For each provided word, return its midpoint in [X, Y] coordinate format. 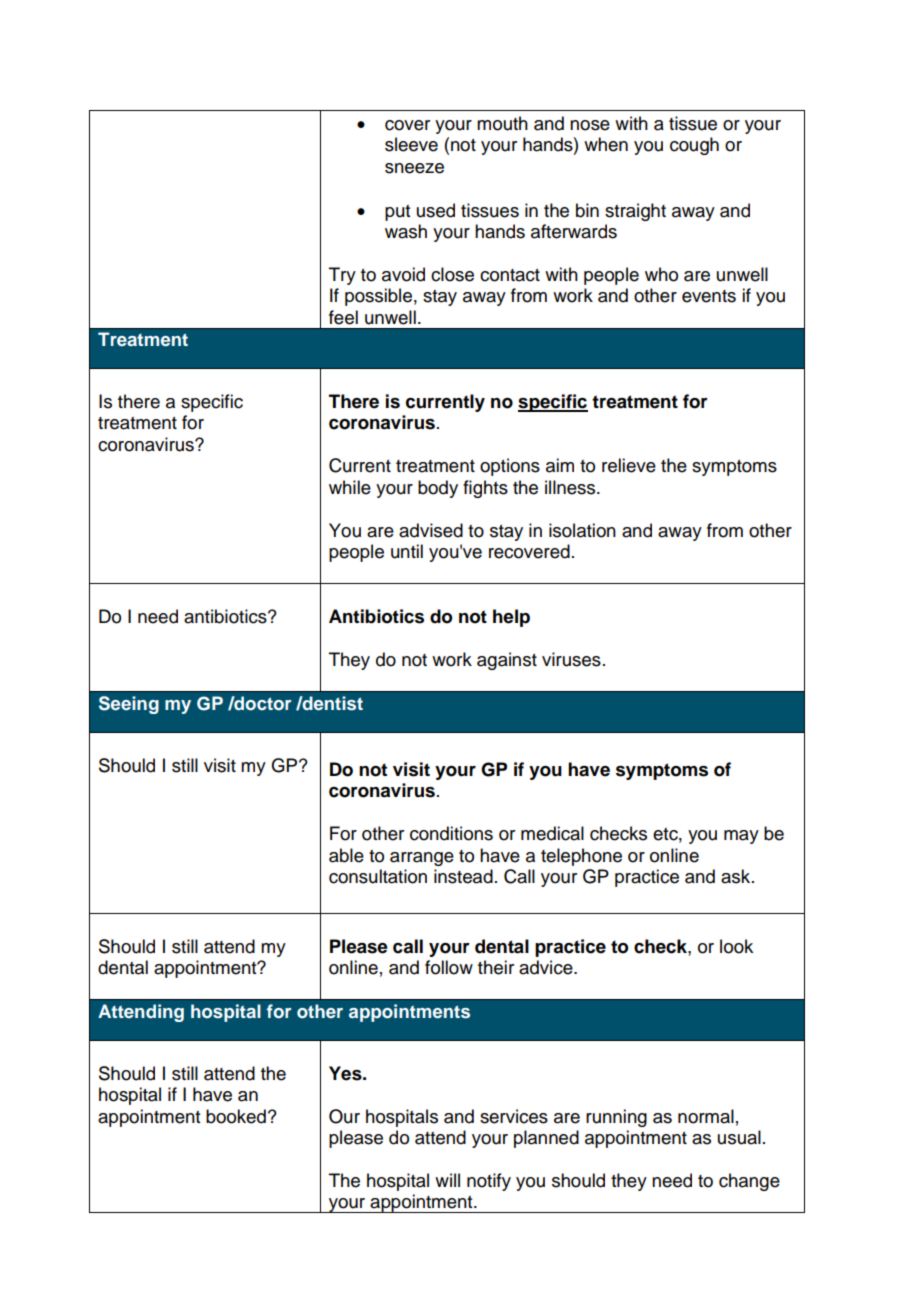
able [346, 855]
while [350, 487]
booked [236, 1116]
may [741, 837]
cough [694, 146]
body [438, 489]
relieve [629, 465]
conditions [451, 833]
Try [342, 276]
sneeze [414, 168]
